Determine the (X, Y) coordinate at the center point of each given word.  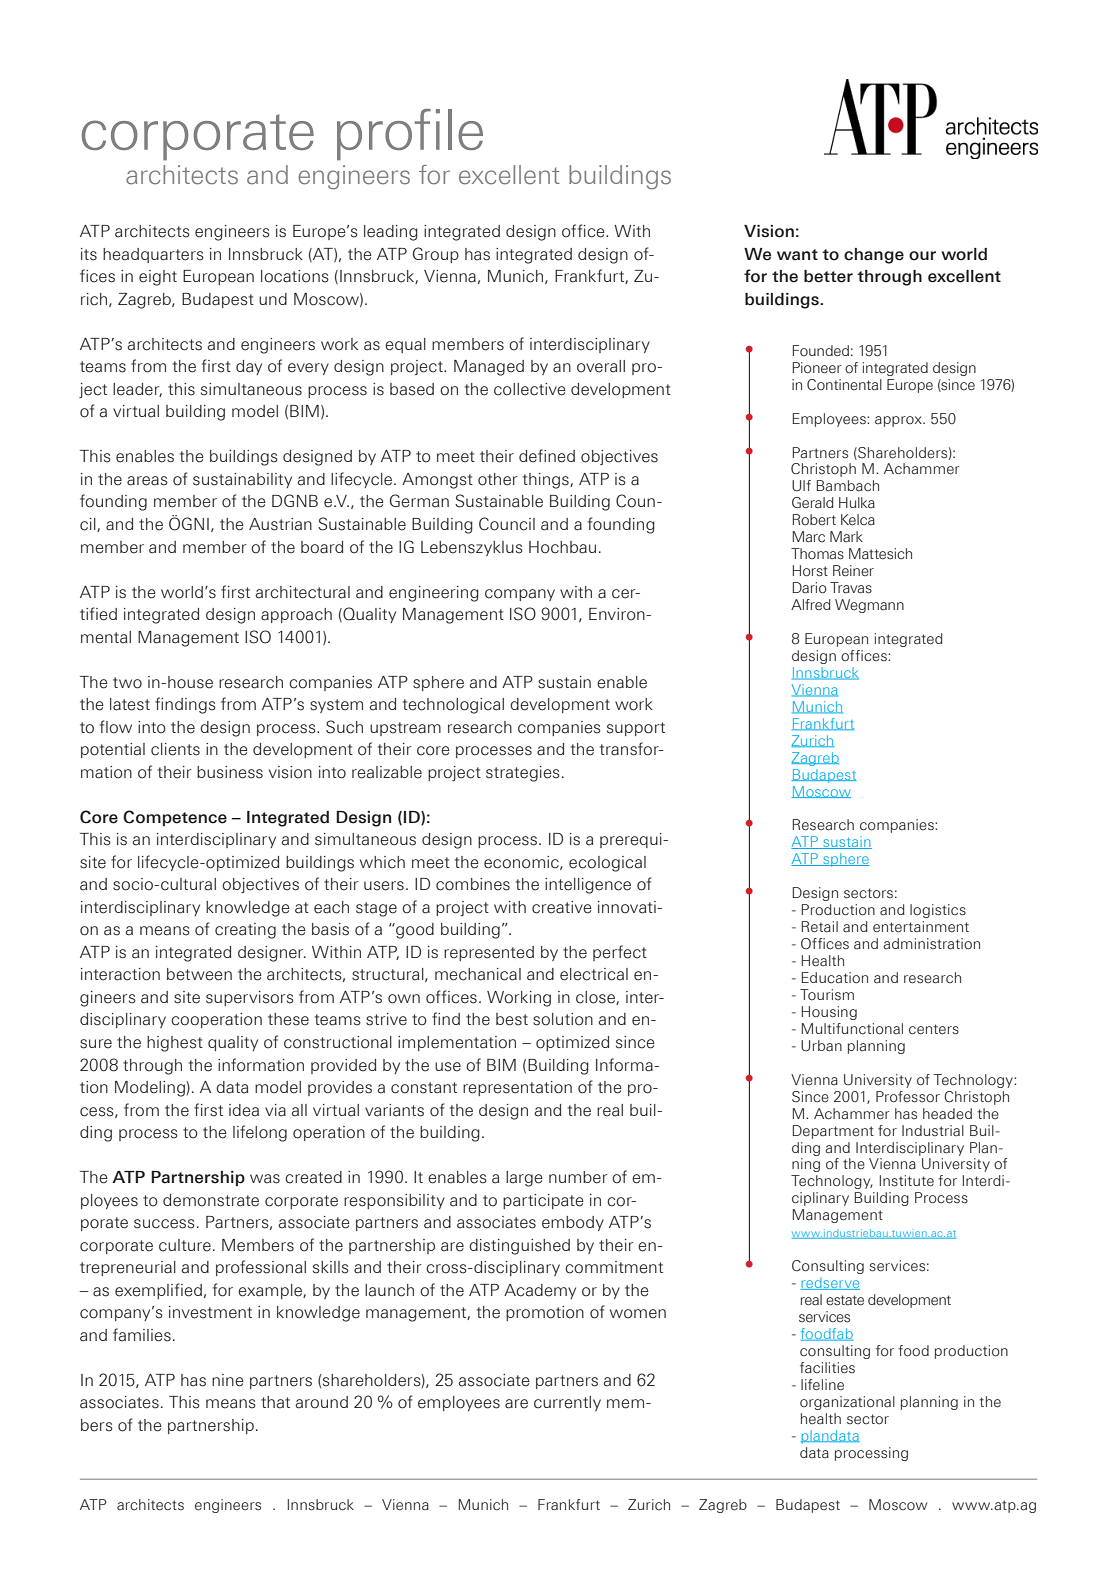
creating (245, 931)
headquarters (153, 255)
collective (530, 389)
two (127, 683)
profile (410, 135)
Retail (820, 927)
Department (833, 1132)
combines (473, 884)
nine (228, 1380)
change (874, 256)
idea (244, 1110)
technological (453, 706)
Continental (844, 385)
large (524, 1179)
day (249, 367)
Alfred (811, 605)
